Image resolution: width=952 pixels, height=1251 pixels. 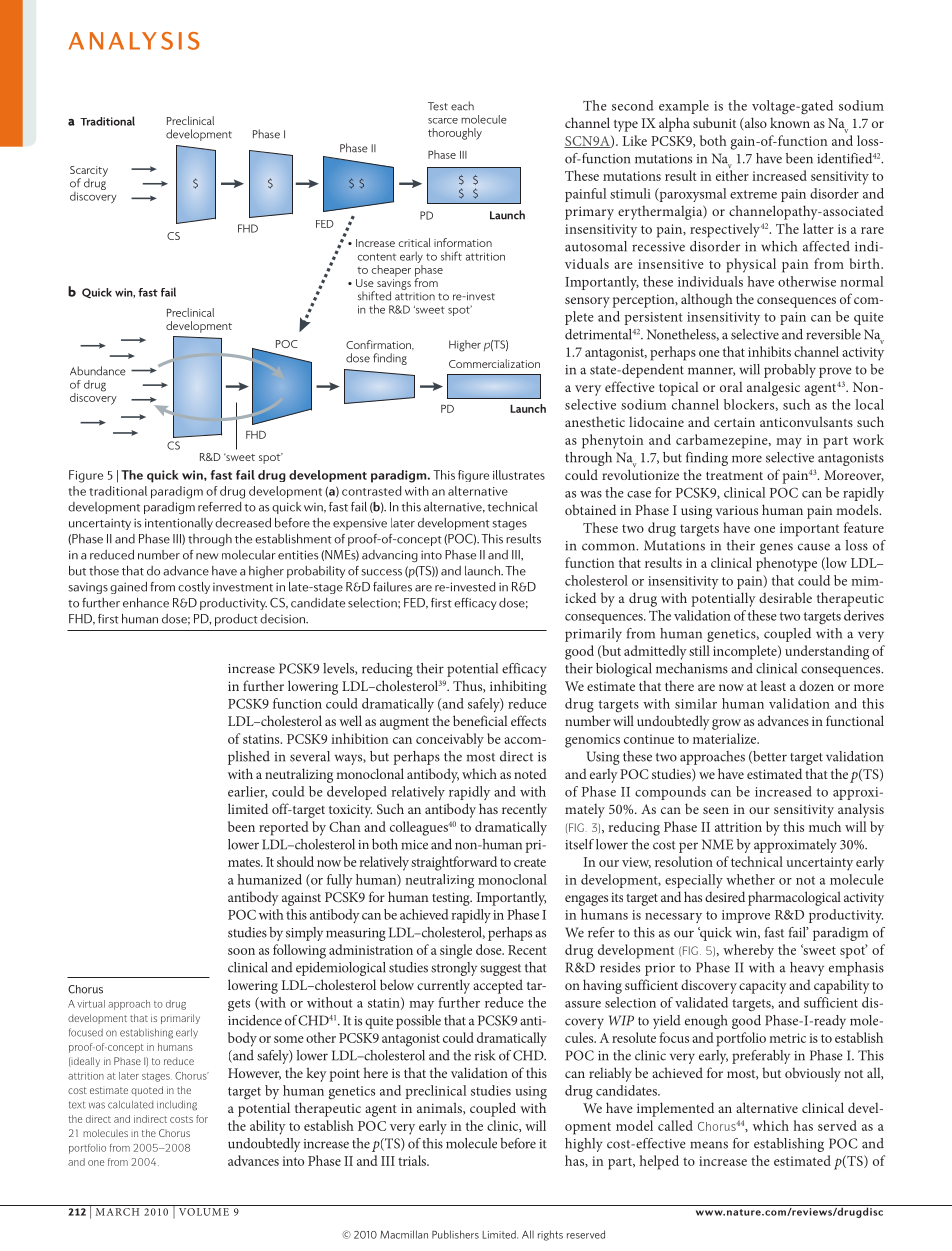 I want to click on various, so click(x=737, y=510).
